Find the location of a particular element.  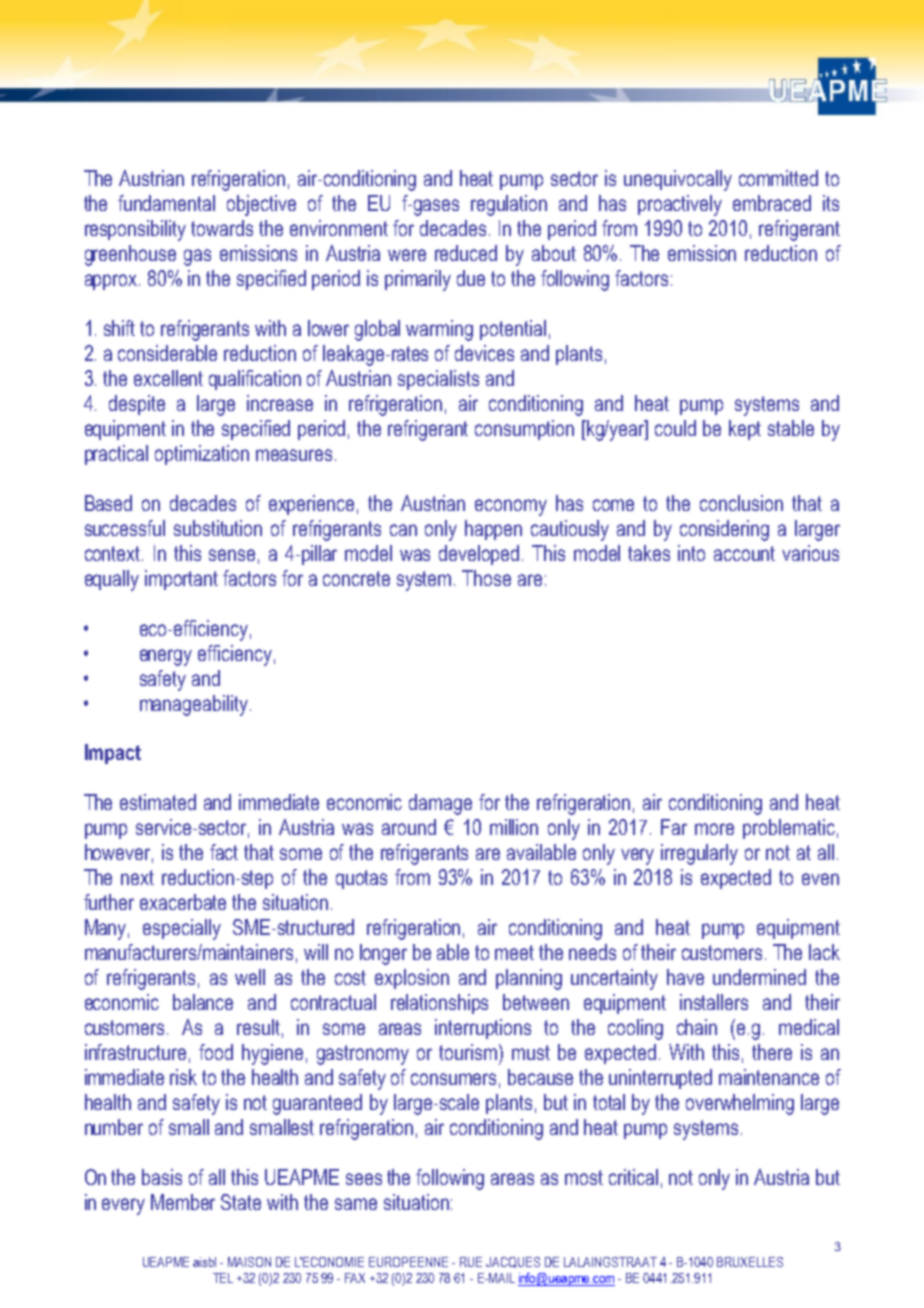

manageability is located at coordinates (195, 705).
